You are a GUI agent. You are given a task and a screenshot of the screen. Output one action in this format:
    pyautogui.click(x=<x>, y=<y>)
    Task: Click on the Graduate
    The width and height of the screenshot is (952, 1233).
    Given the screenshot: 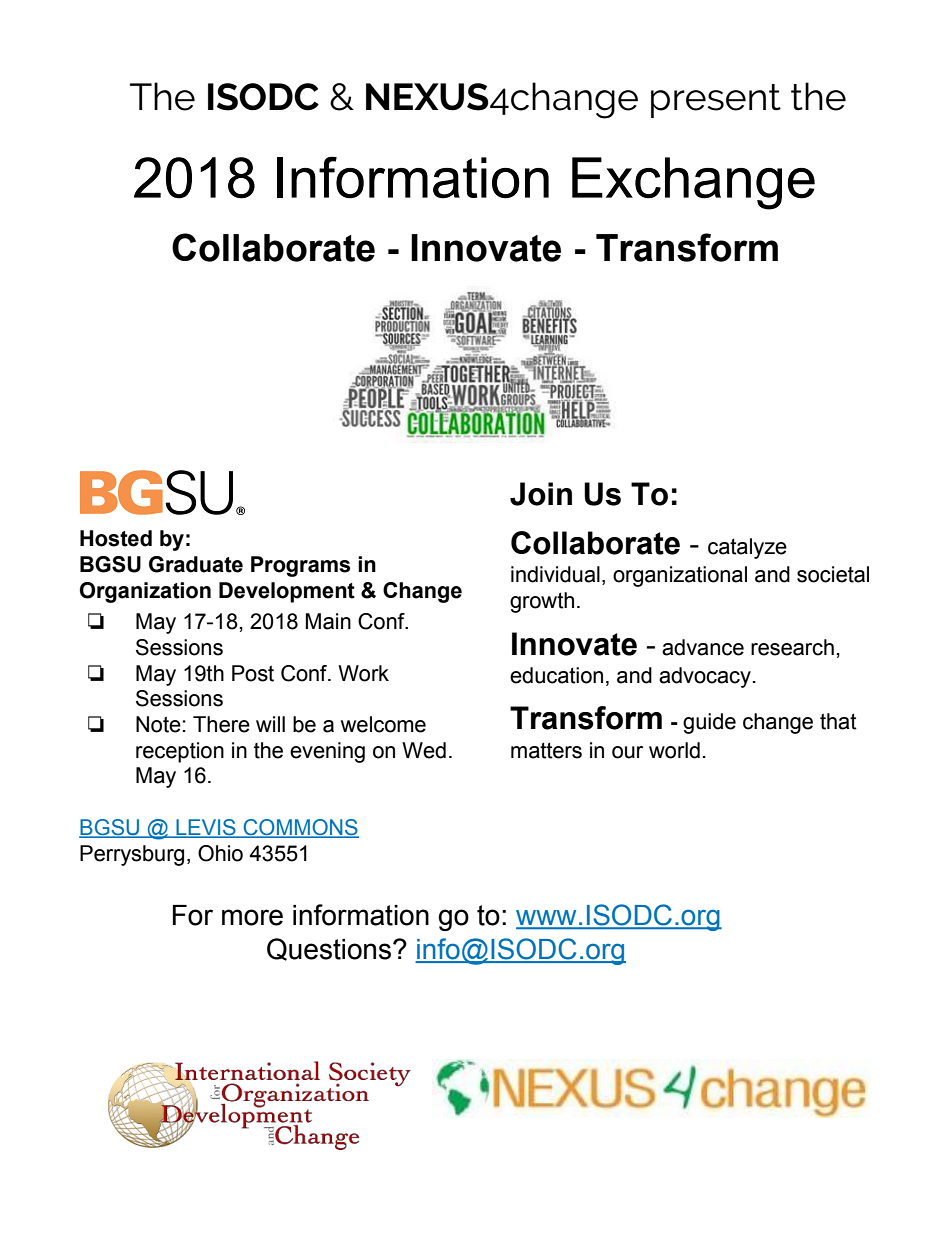 What is the action you would take?
    pyautogui.click(x=196, y=564)
